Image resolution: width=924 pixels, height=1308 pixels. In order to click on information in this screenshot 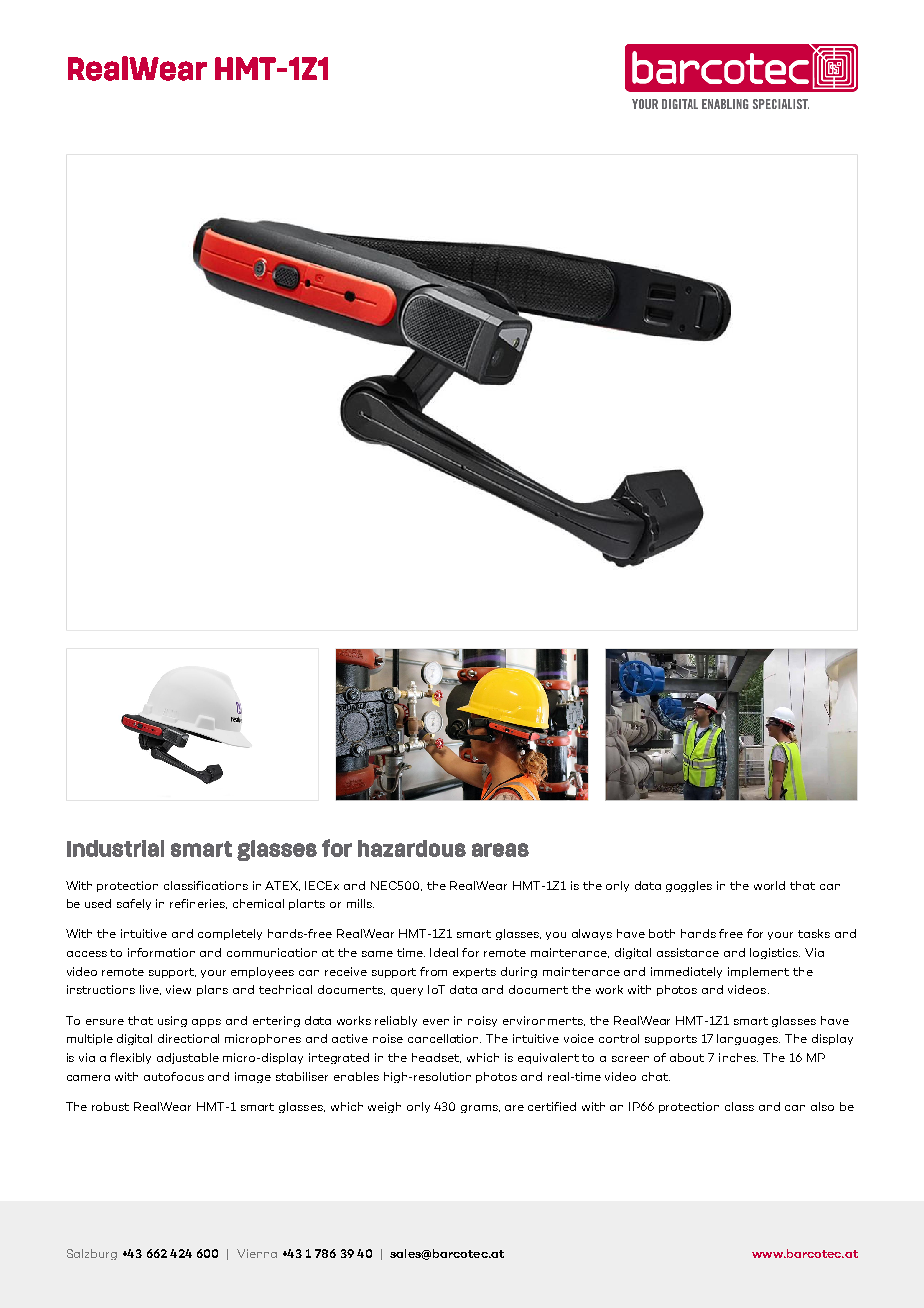, I will do `click(161, 952)`.
